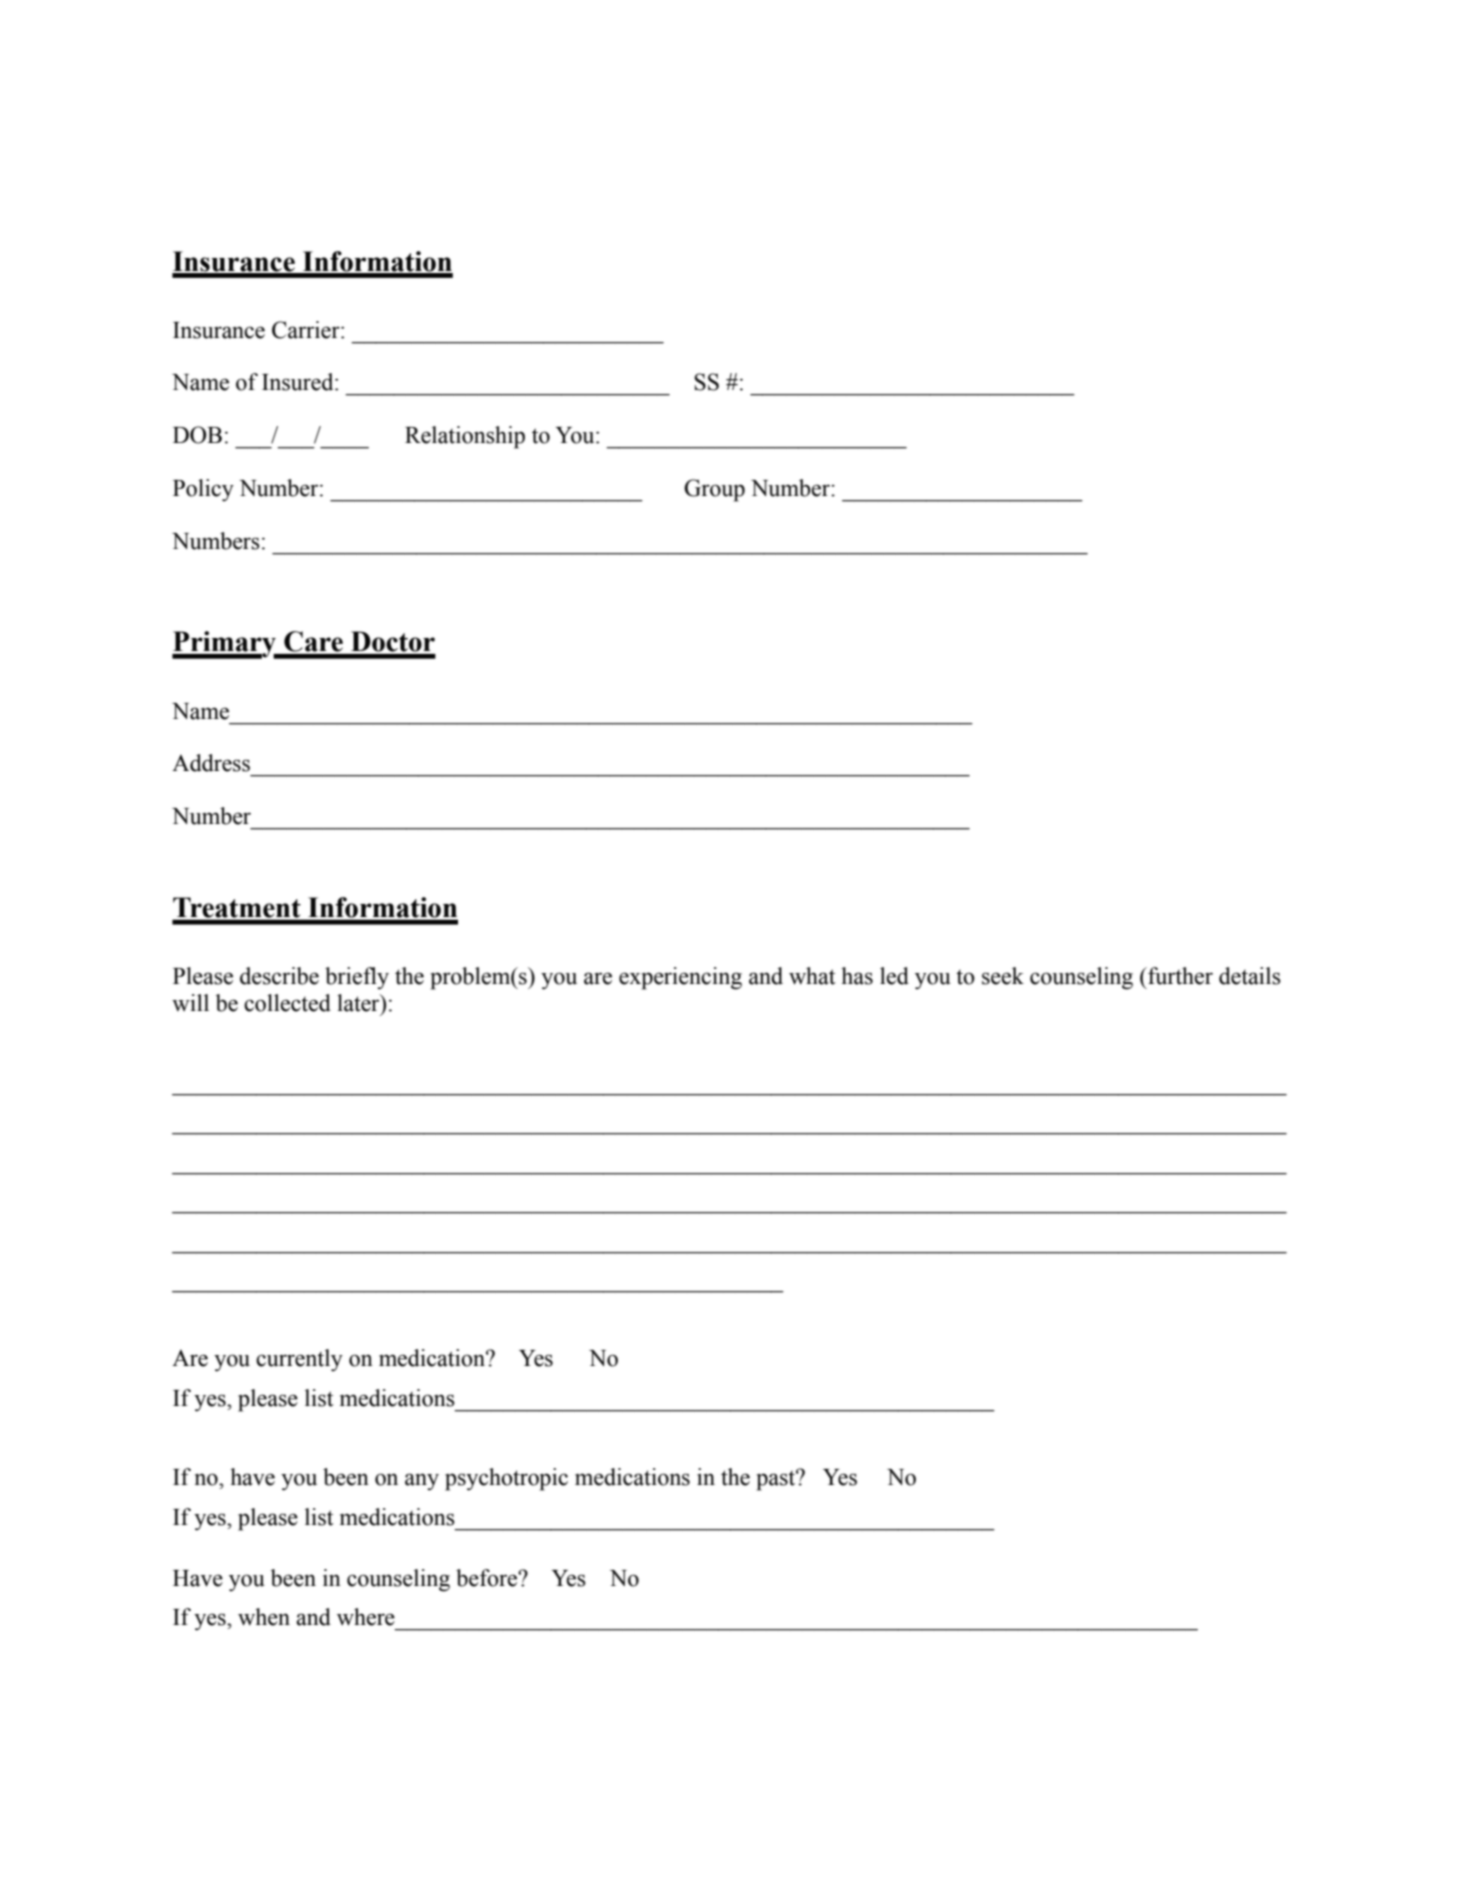 This screenshot has width=1466, height=1897. I want to click on psychotropic, so click(506, 1479).
